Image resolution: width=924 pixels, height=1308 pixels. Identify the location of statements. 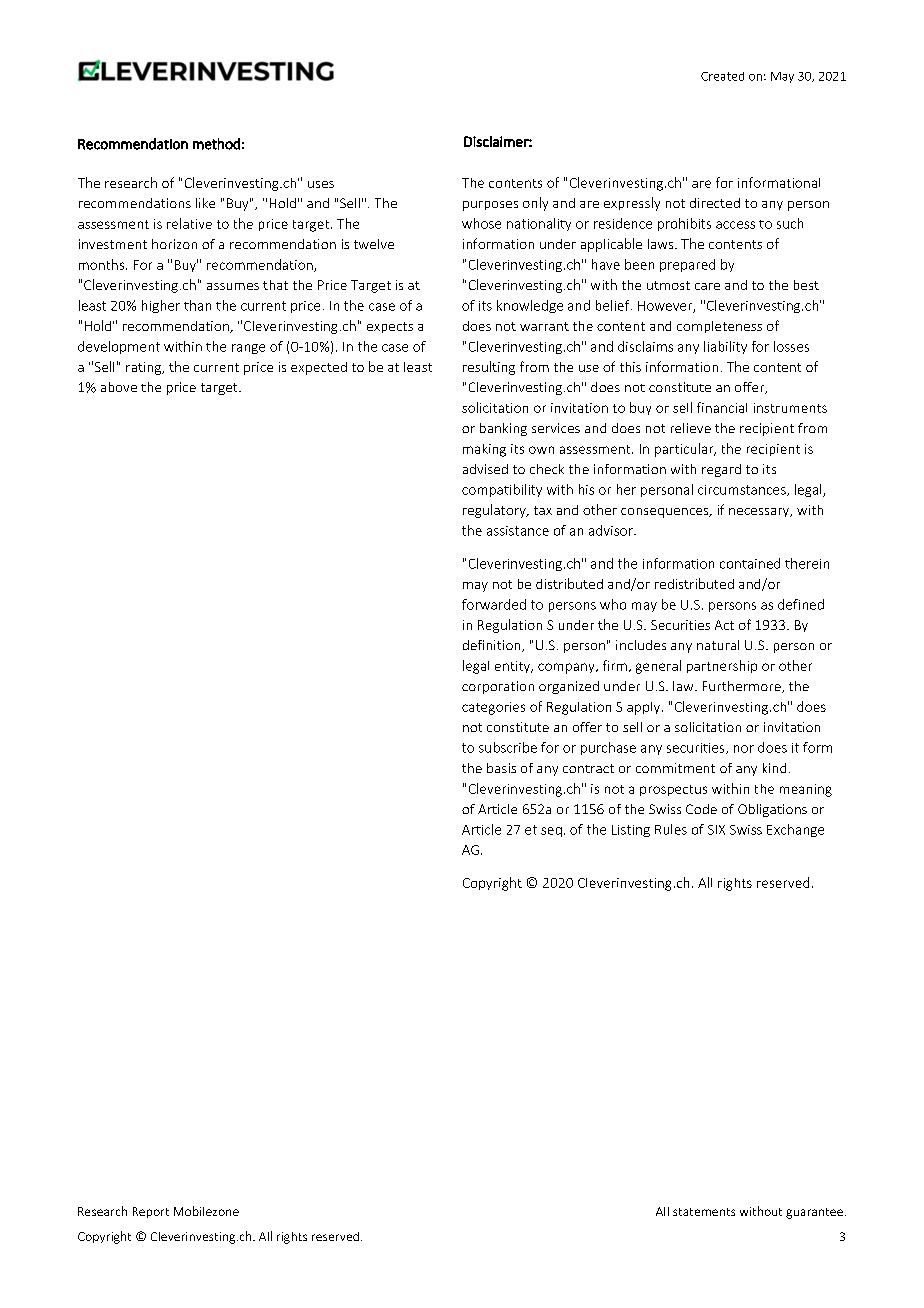
(704, 1212).
